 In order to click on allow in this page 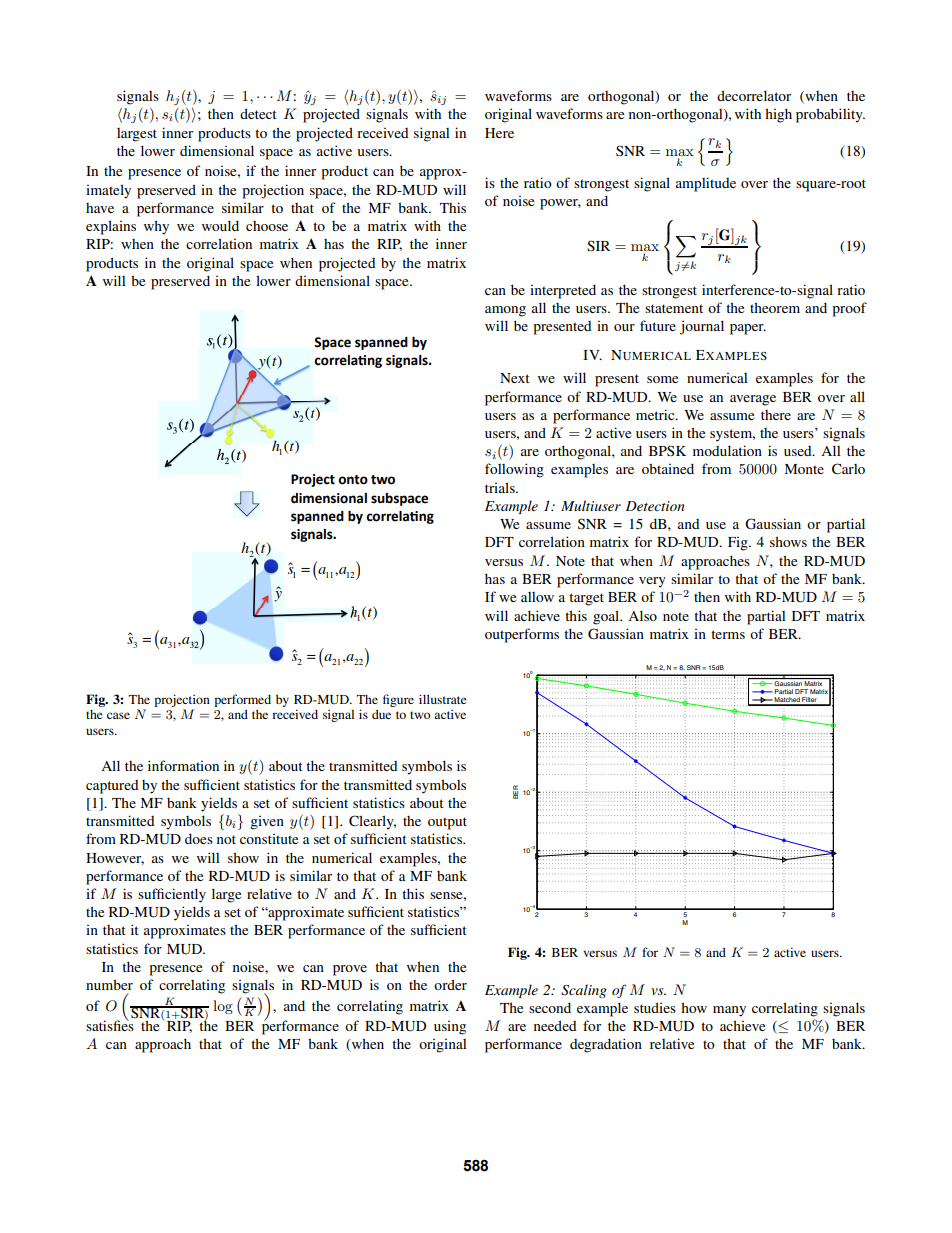, I will do `click(537, 597)`.
